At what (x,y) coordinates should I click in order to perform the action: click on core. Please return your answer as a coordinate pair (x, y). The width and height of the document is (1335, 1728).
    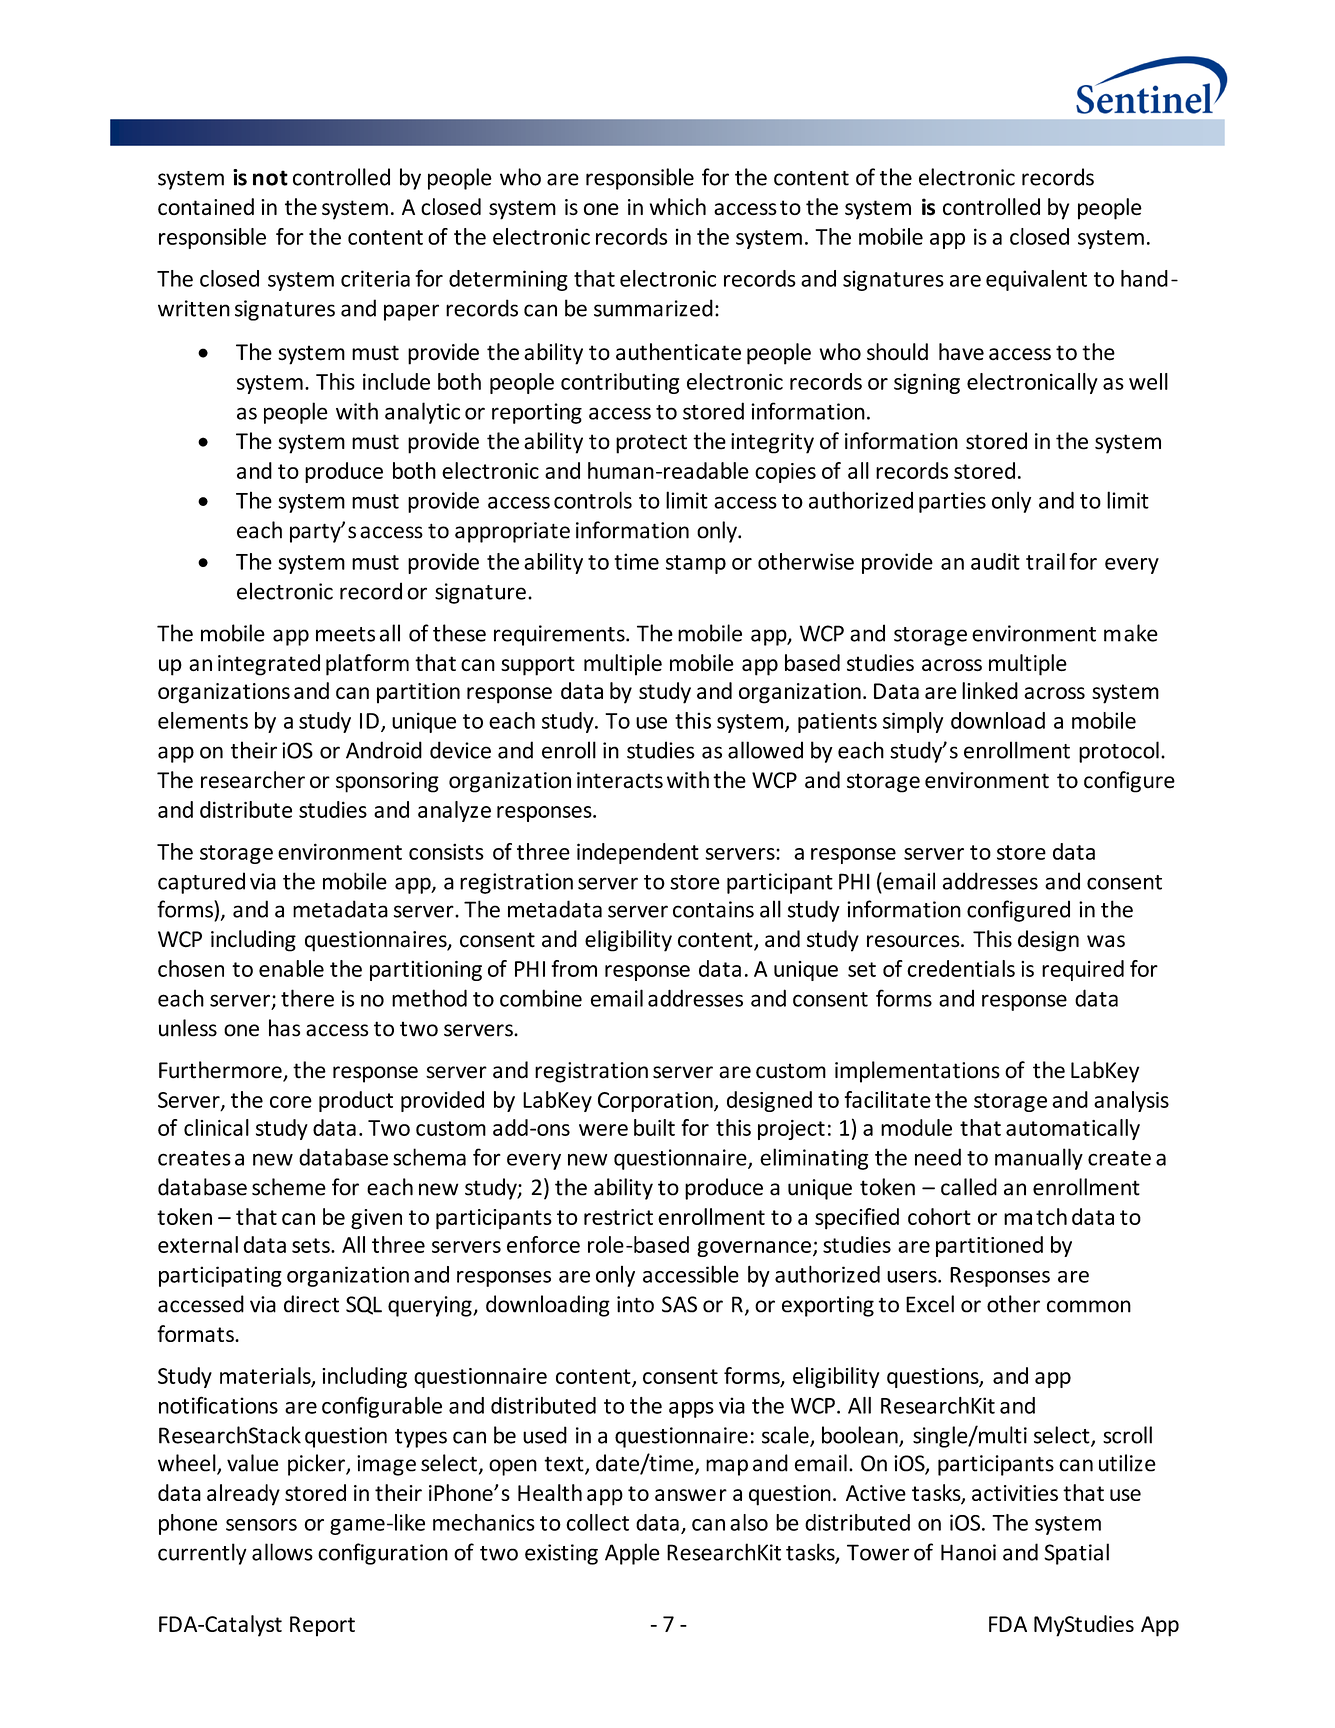
    Looking at the image, I should click on (291, 1102).
